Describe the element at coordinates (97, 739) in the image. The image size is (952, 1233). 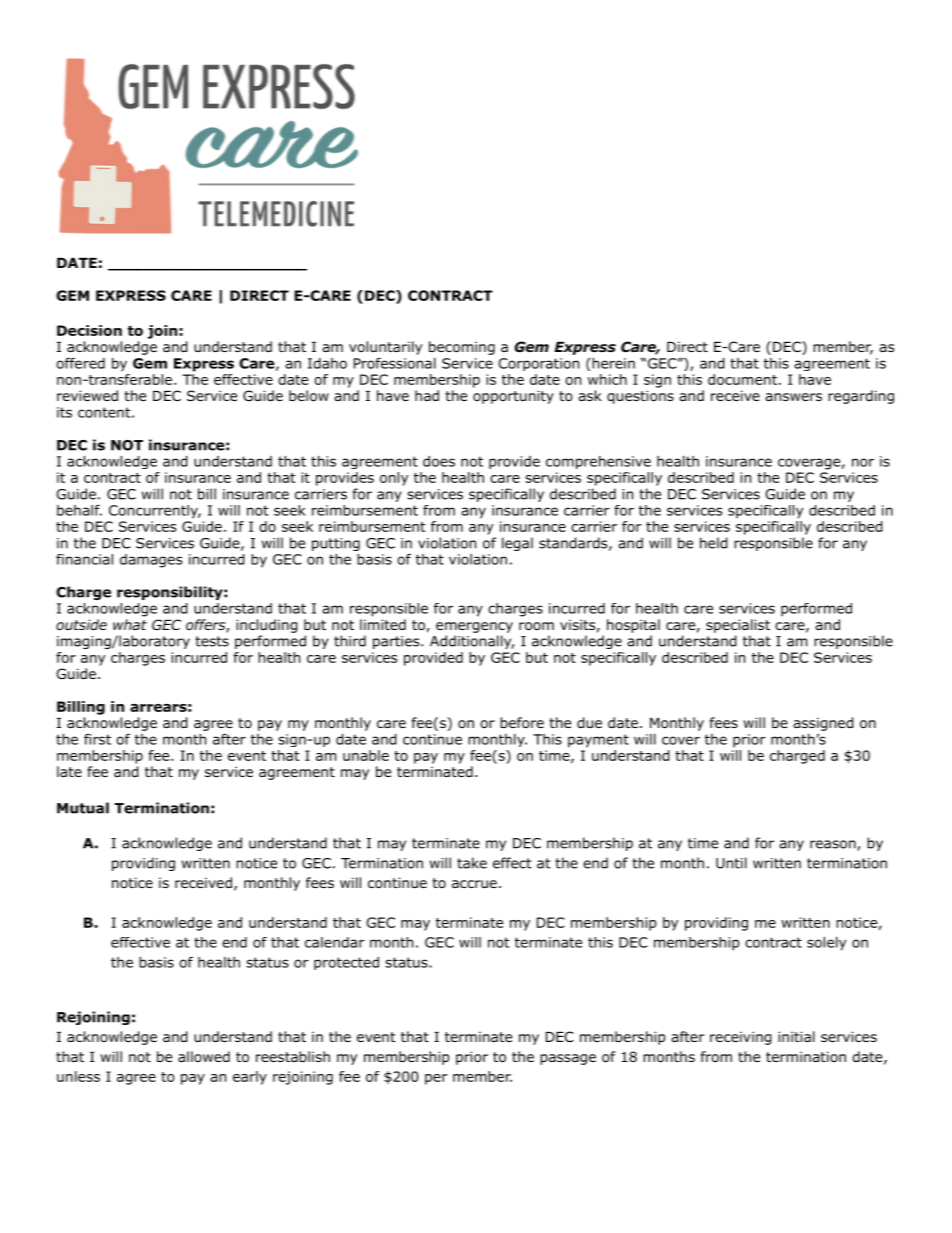
I see `first` at that location.
